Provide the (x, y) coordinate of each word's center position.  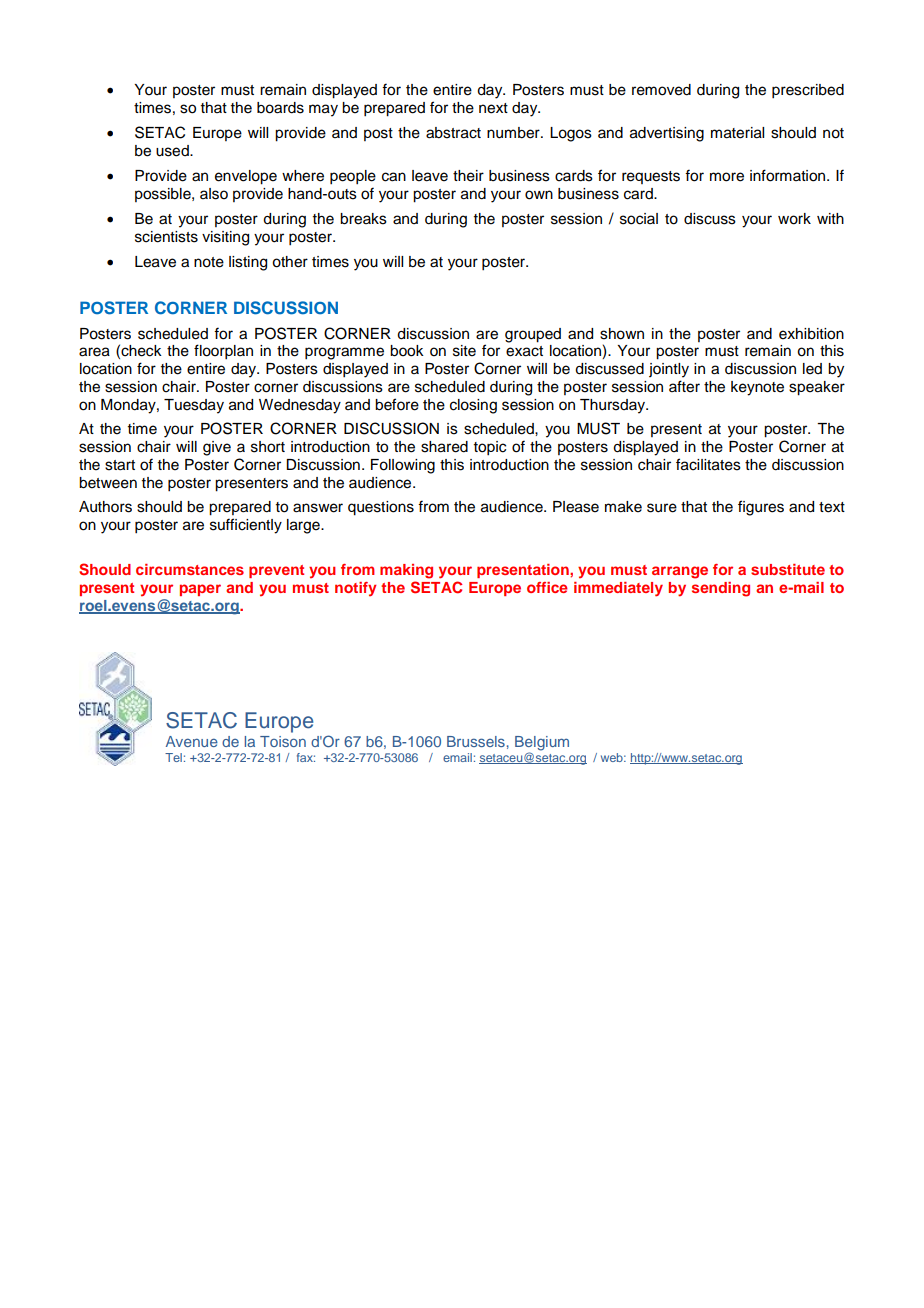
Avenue (192, 741)
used (173, 151)
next (493, 108)
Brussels (476, 741)
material (737, 133)
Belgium (542, 744)
